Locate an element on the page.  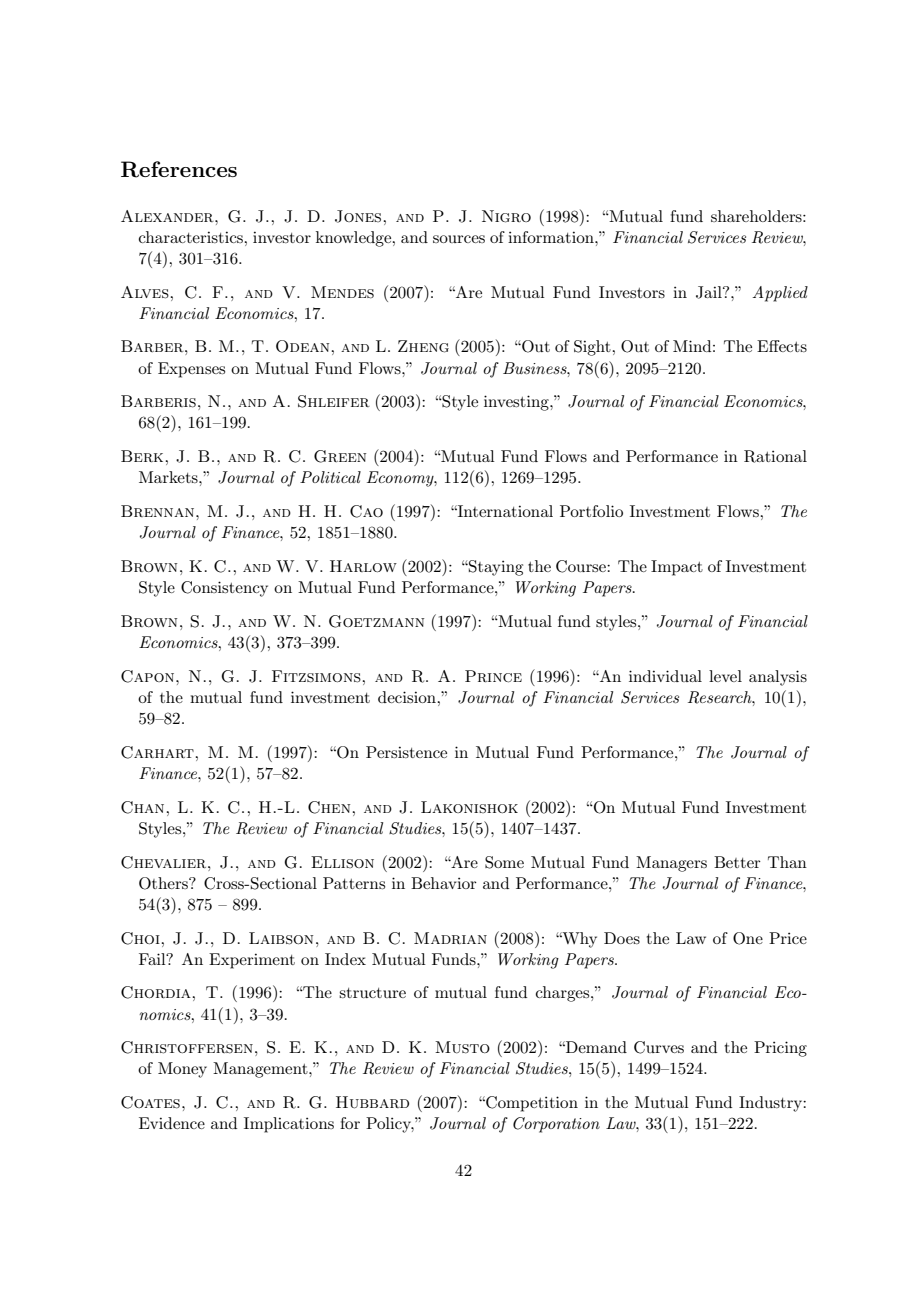
Money is located at coordinates (182, 1070).
